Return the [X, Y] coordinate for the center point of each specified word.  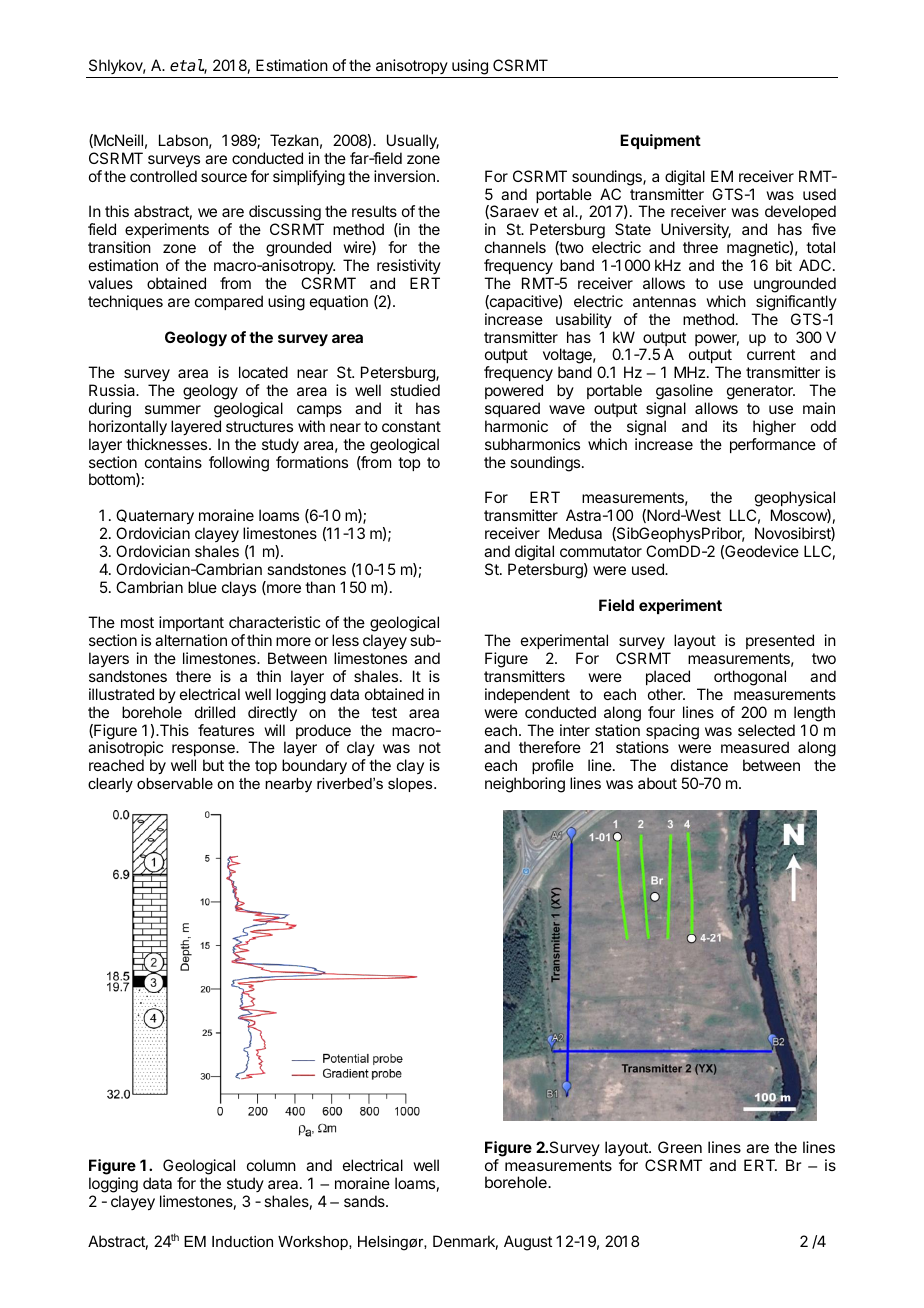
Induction [242, 1241]
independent [527, 695]
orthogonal [750, 678]
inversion [404, 176]
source [224, 177]
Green [680, 1147]
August [528, 1243]
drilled [215, 712]
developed [800, 214]
